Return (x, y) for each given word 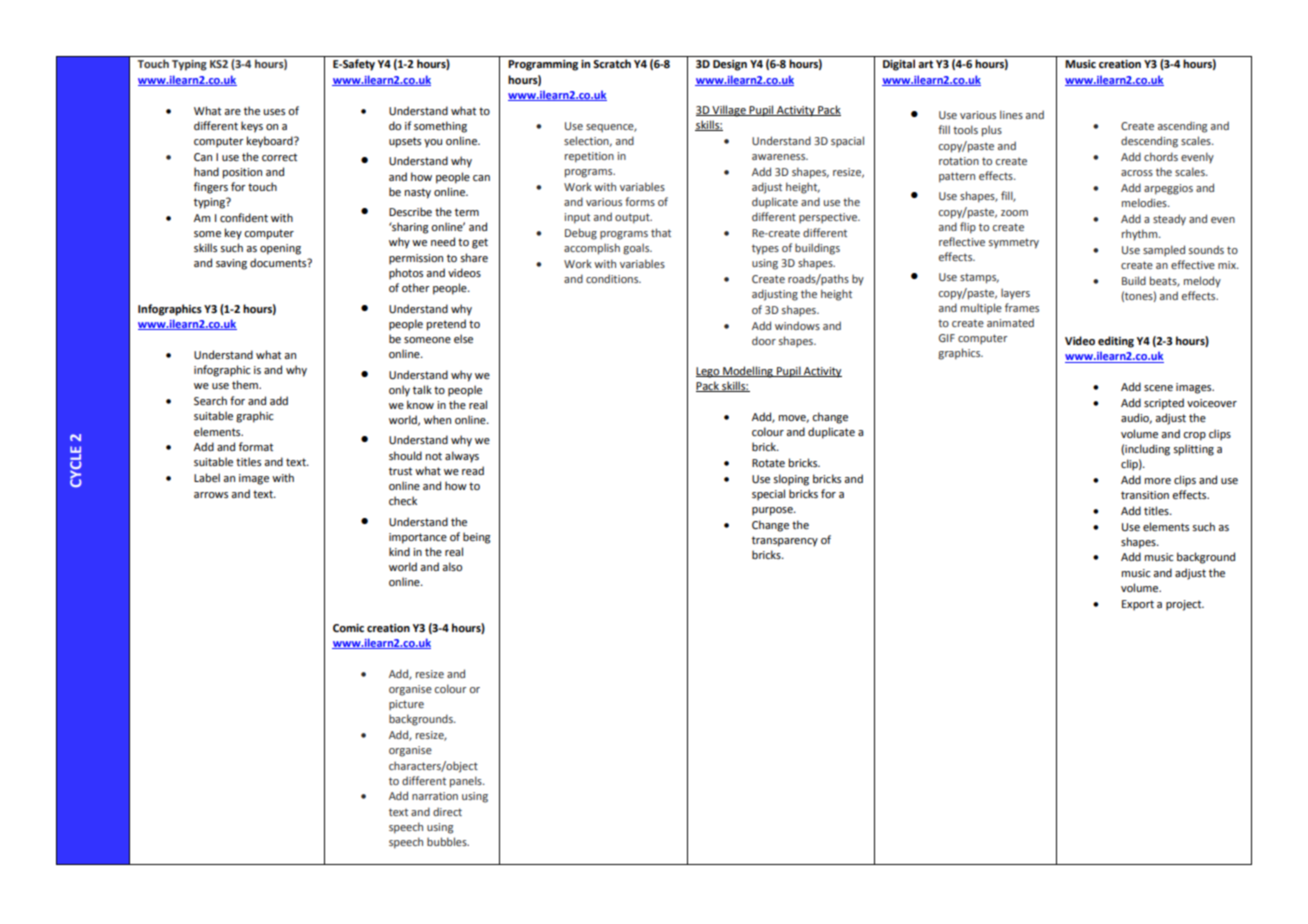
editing (1116, 342)
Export (1138, 605)
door (764, 340)
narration (435, 796)
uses (274, 112)
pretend (446, 325)
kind (399, 551)
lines (1011, 114)
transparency (785, 541)
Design (730, 65)
